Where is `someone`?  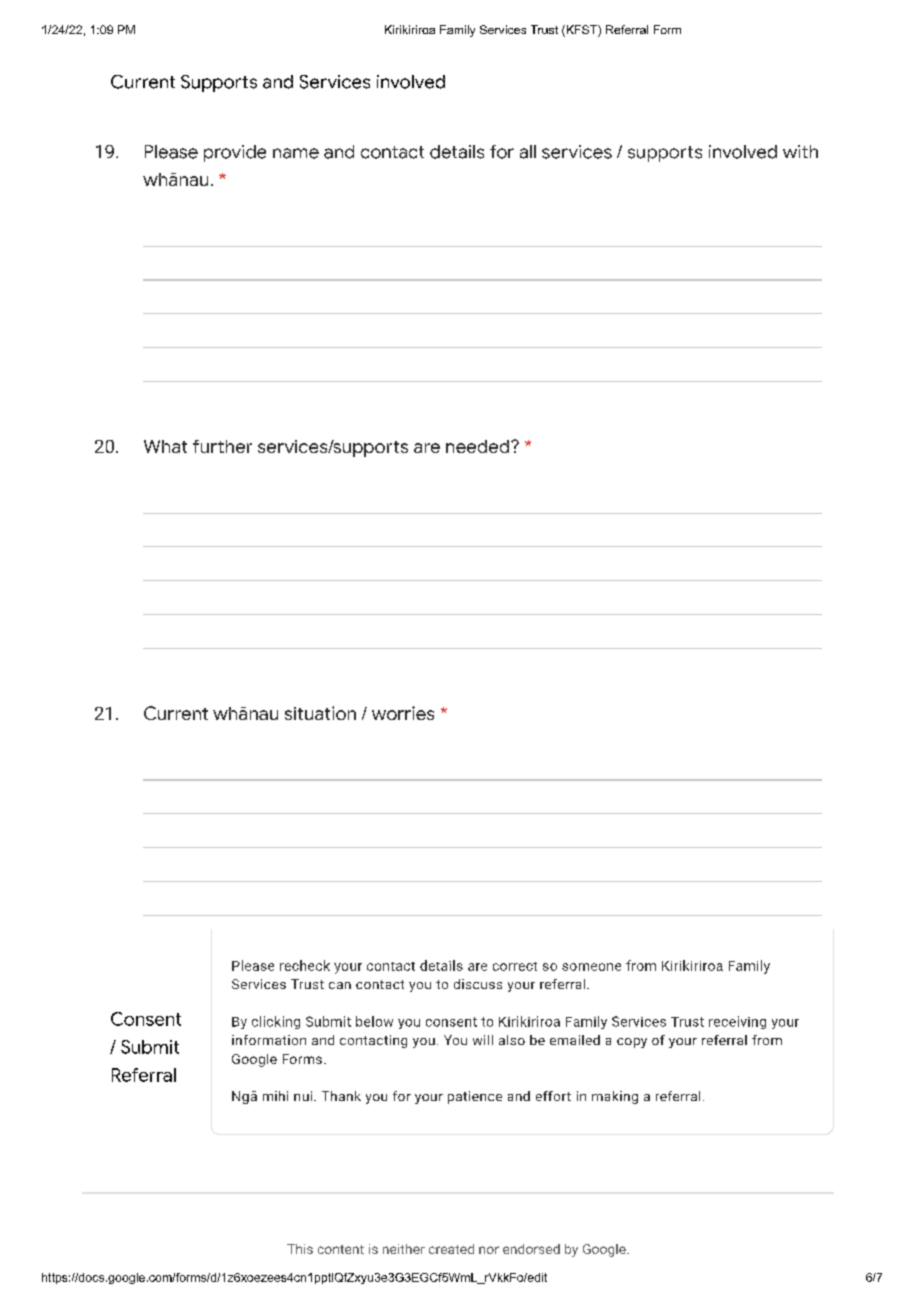 someone is located at coordinates (591, 967).
